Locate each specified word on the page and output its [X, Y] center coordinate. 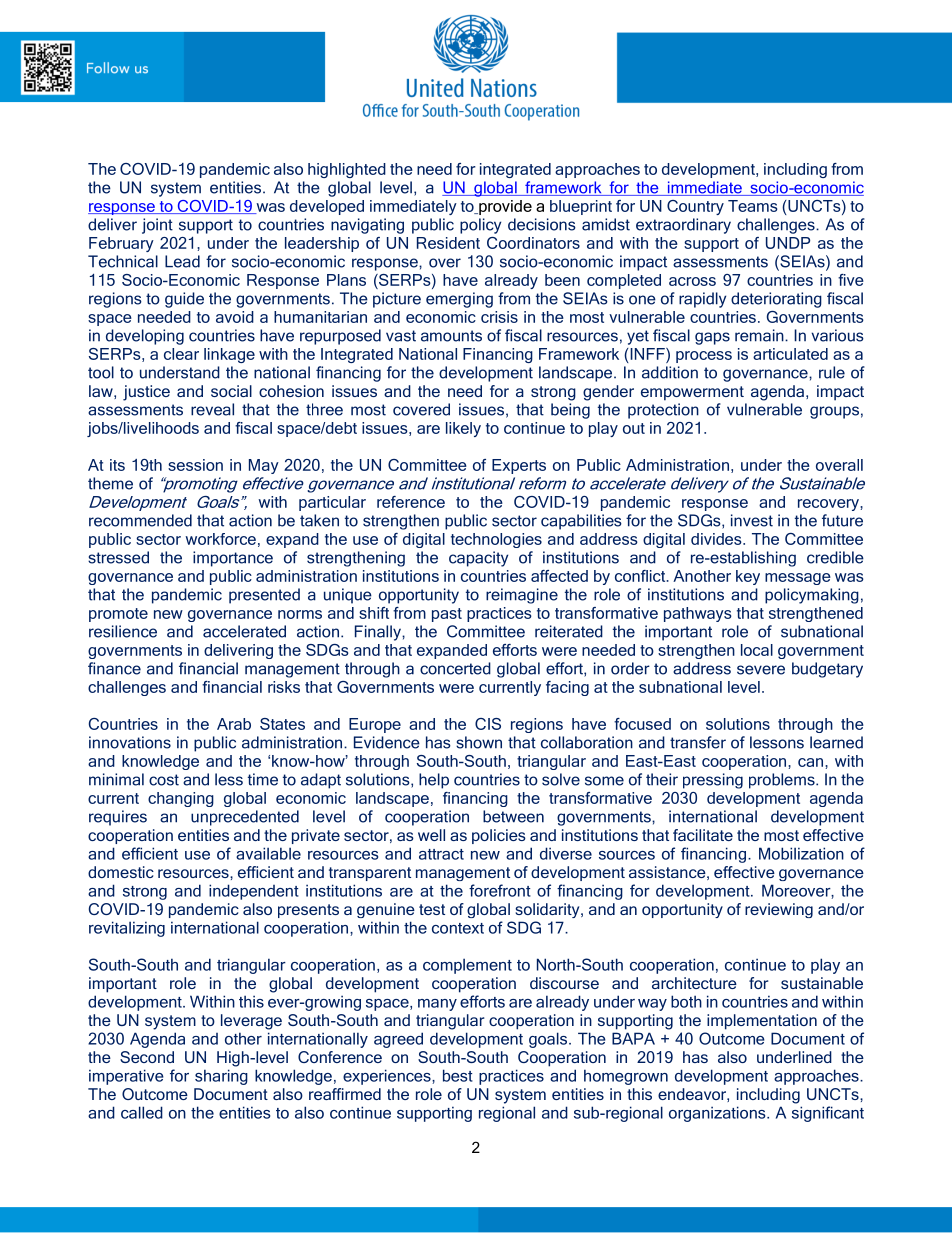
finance [114, 668]
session [195, 465]
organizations [718, 1114]
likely [463, 429]
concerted [455, 668]
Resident [448, 243]
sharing [221, 1077]
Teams [753, 206]
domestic [121, 872]
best [458, 1075]
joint [157, 226]
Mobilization [801, 853]
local [757, 650]
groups [834, 412]
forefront [500, 890]
